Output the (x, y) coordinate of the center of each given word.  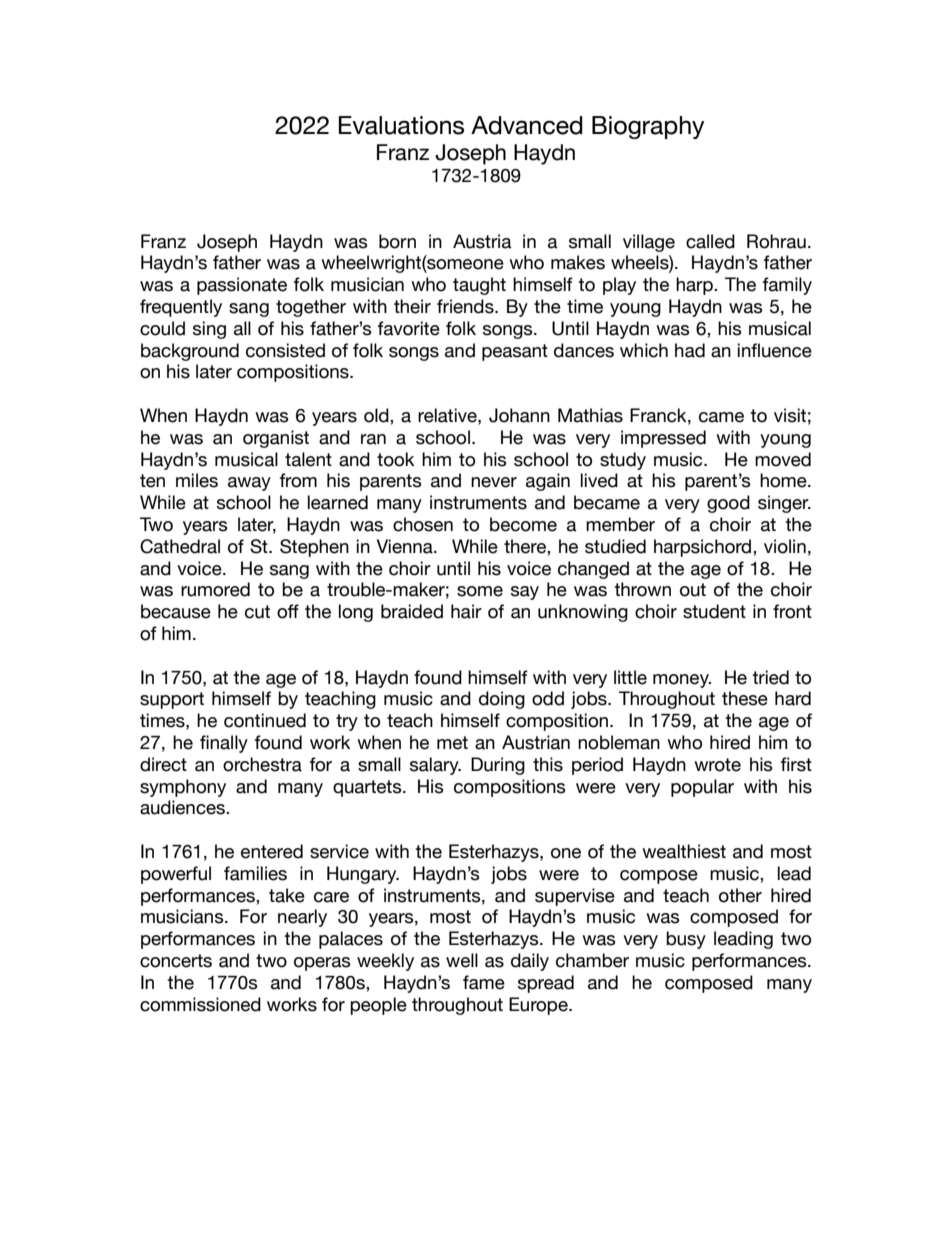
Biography (648, 127)
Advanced (527, 125)
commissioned (200, 1004)
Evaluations (401, 125)
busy (686, 940)
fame (484, 982)
